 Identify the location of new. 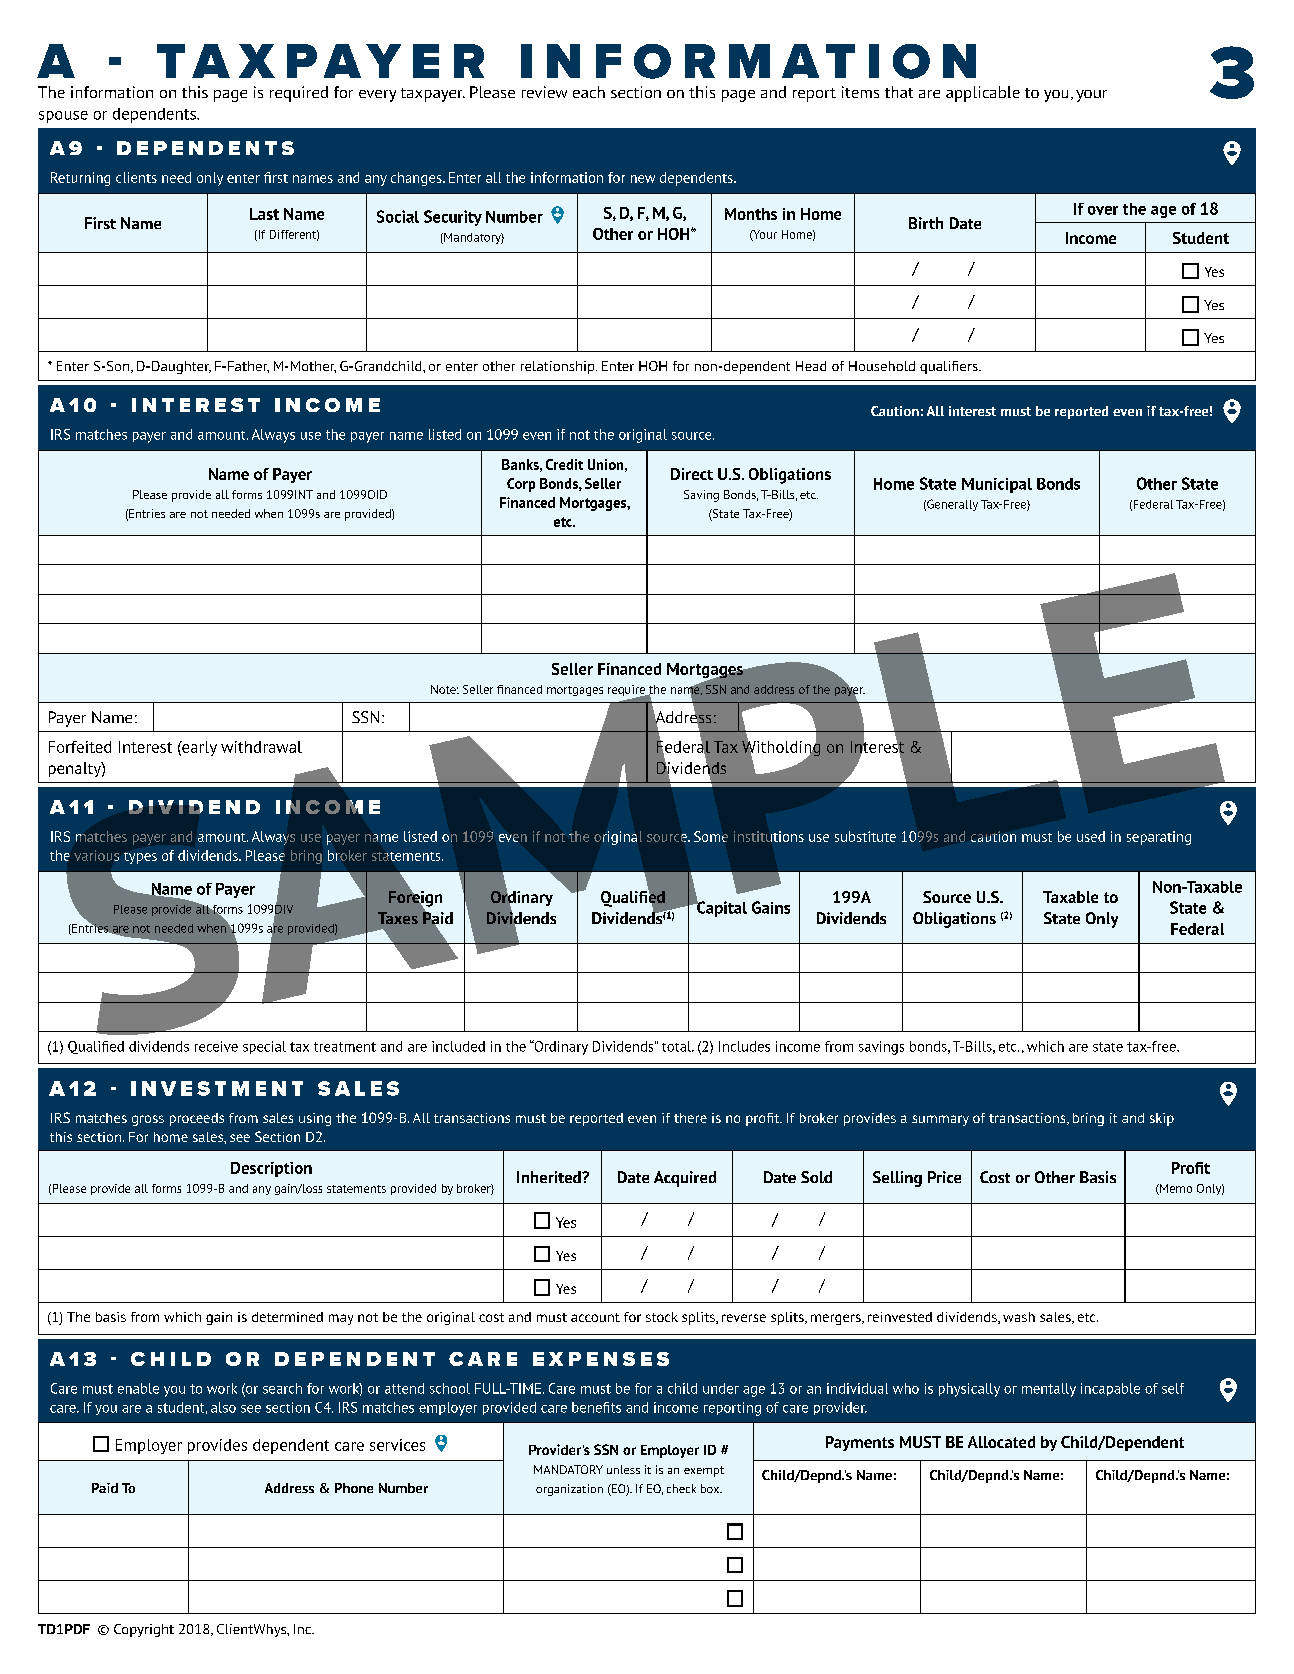
(643, 179).
